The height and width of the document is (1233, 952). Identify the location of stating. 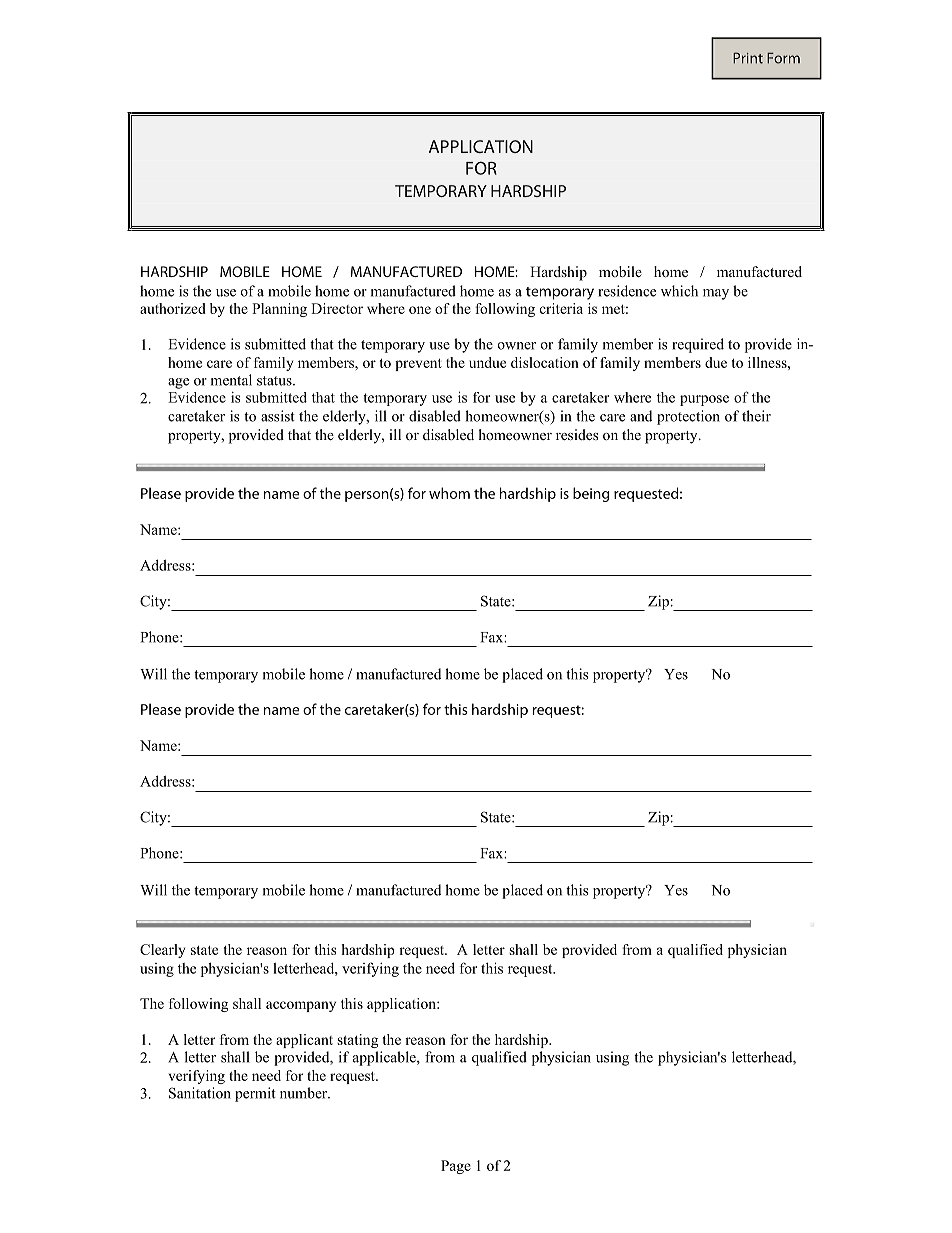
(357, 1041).
